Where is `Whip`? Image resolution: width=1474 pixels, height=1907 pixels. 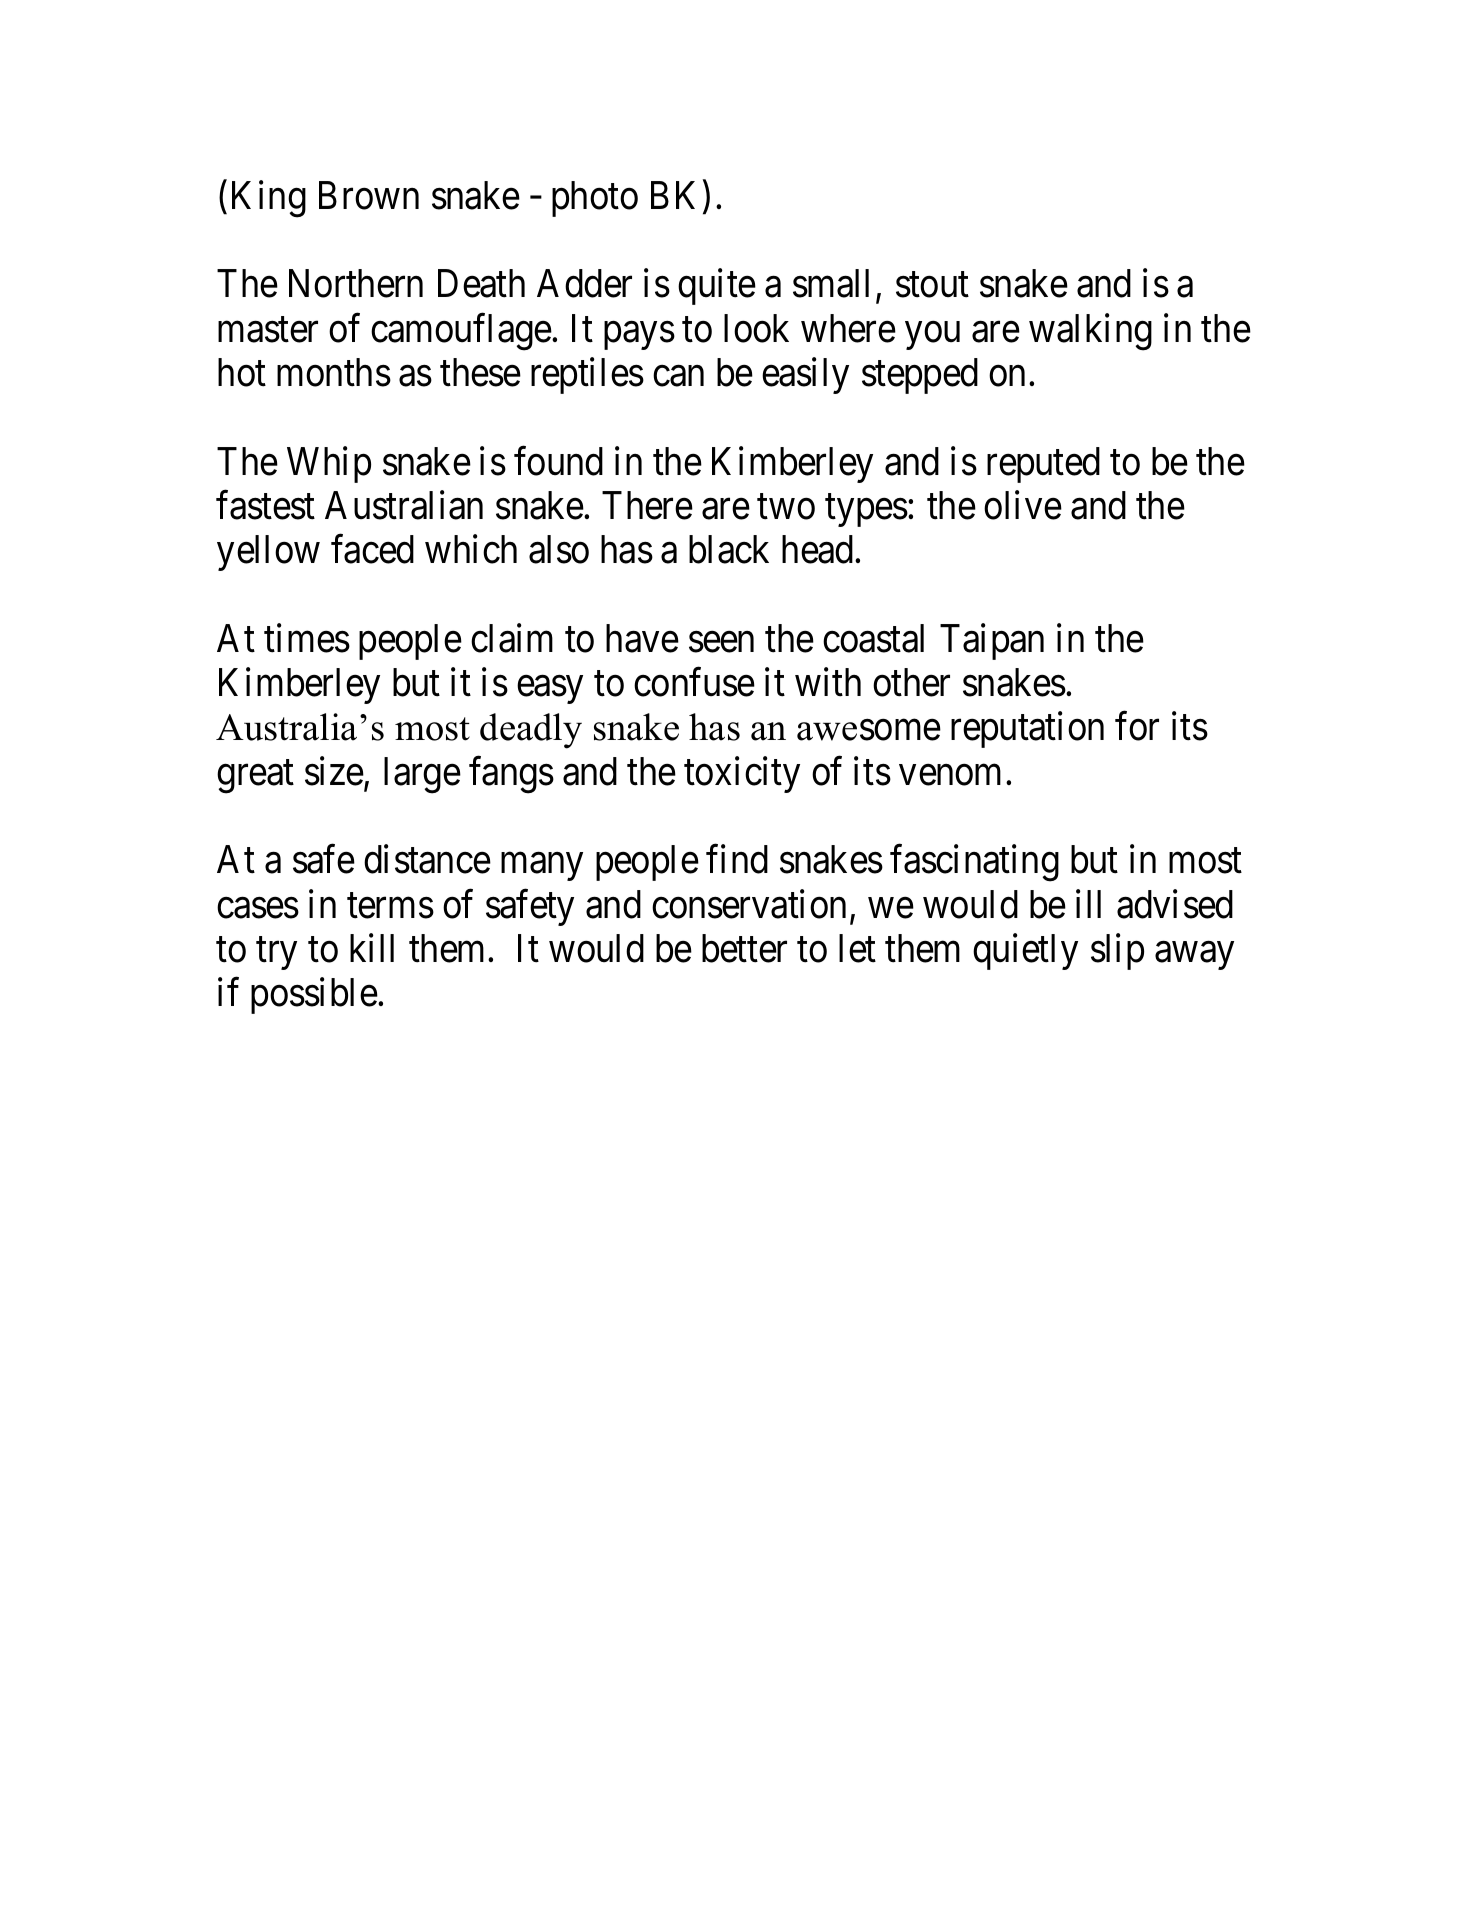 Whip is located at coordinates (329, 464).
